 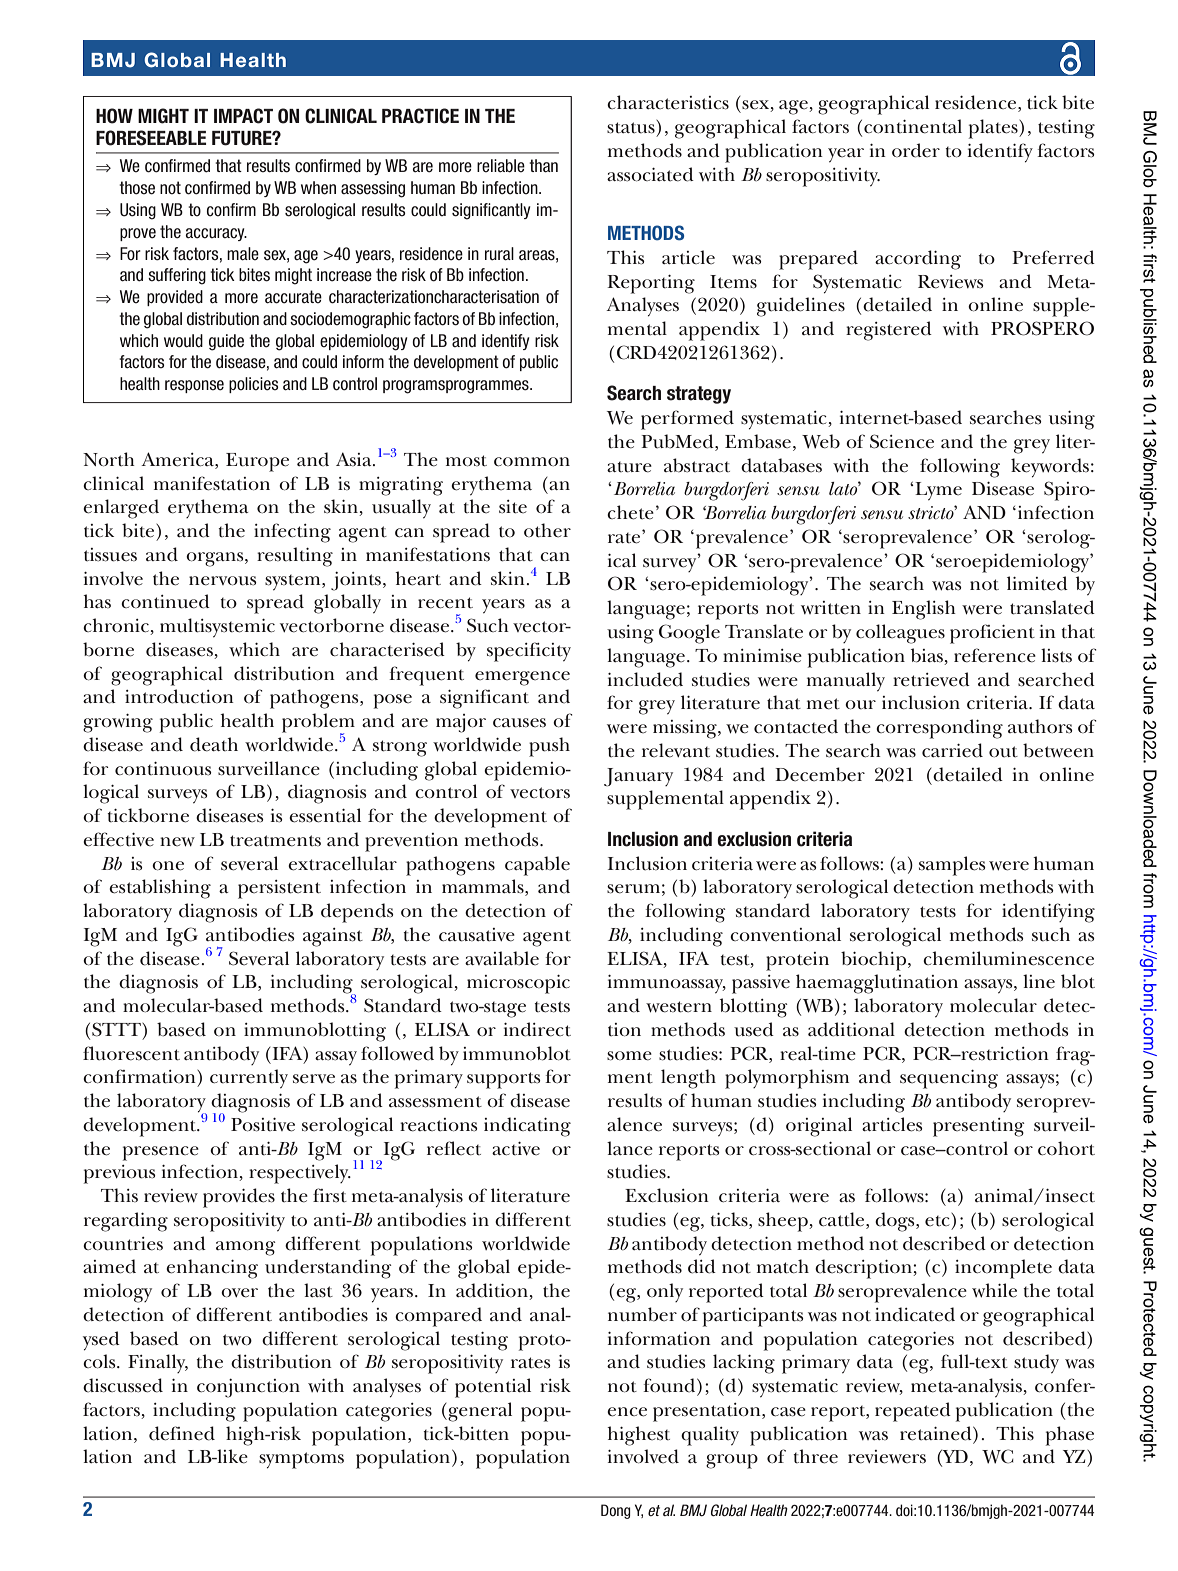 I want to click on carried, so click(x=952, y=750).
